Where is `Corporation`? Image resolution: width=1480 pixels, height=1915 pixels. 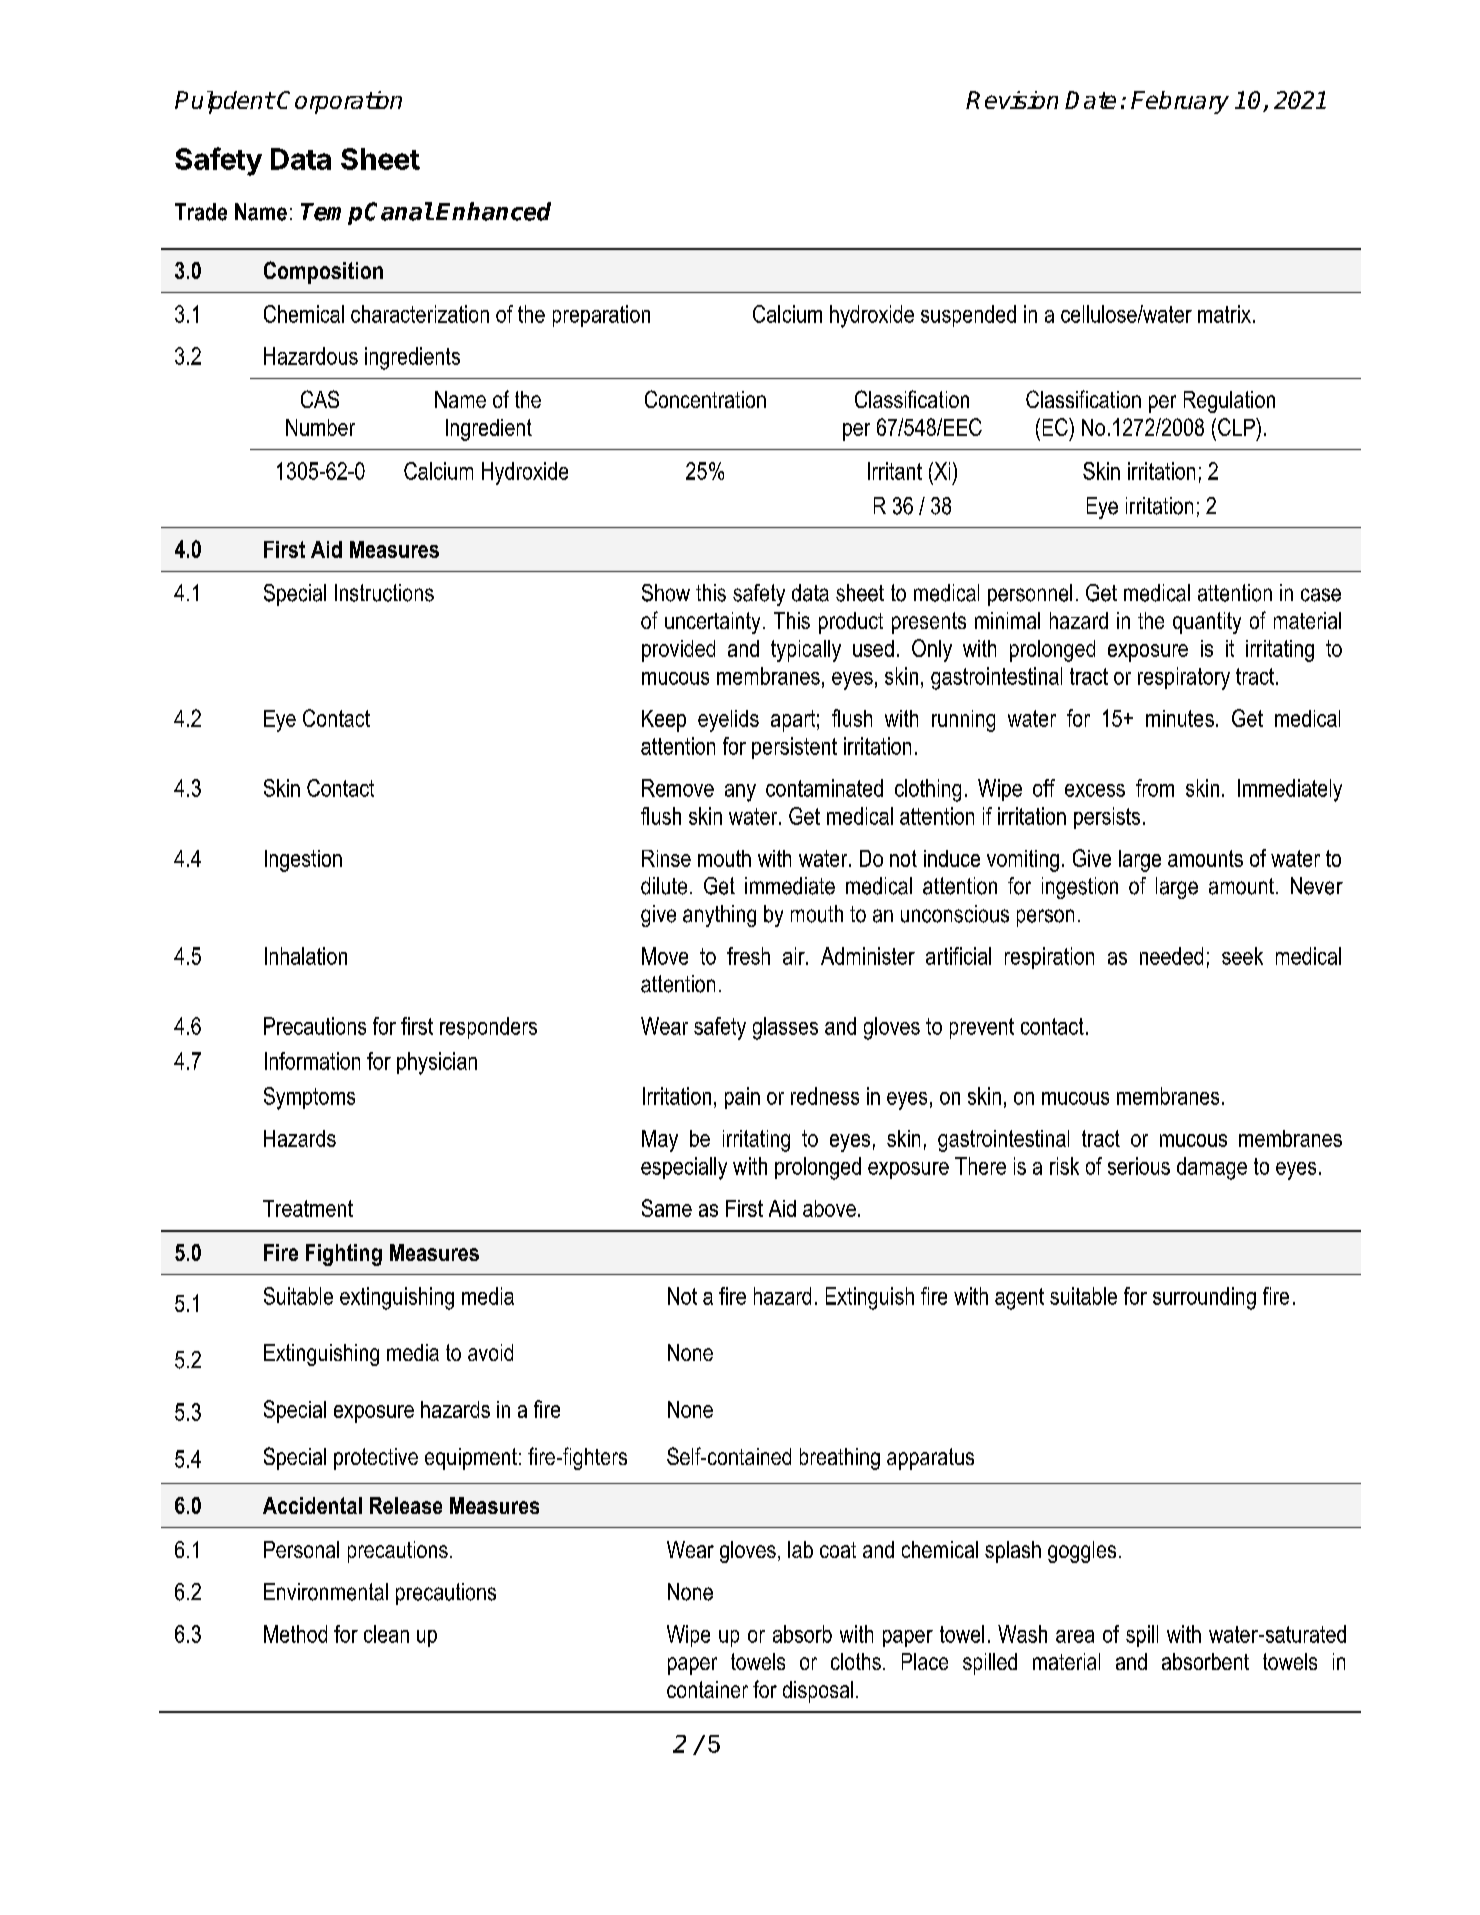
Corporation is located at coordinates (339, 102).
